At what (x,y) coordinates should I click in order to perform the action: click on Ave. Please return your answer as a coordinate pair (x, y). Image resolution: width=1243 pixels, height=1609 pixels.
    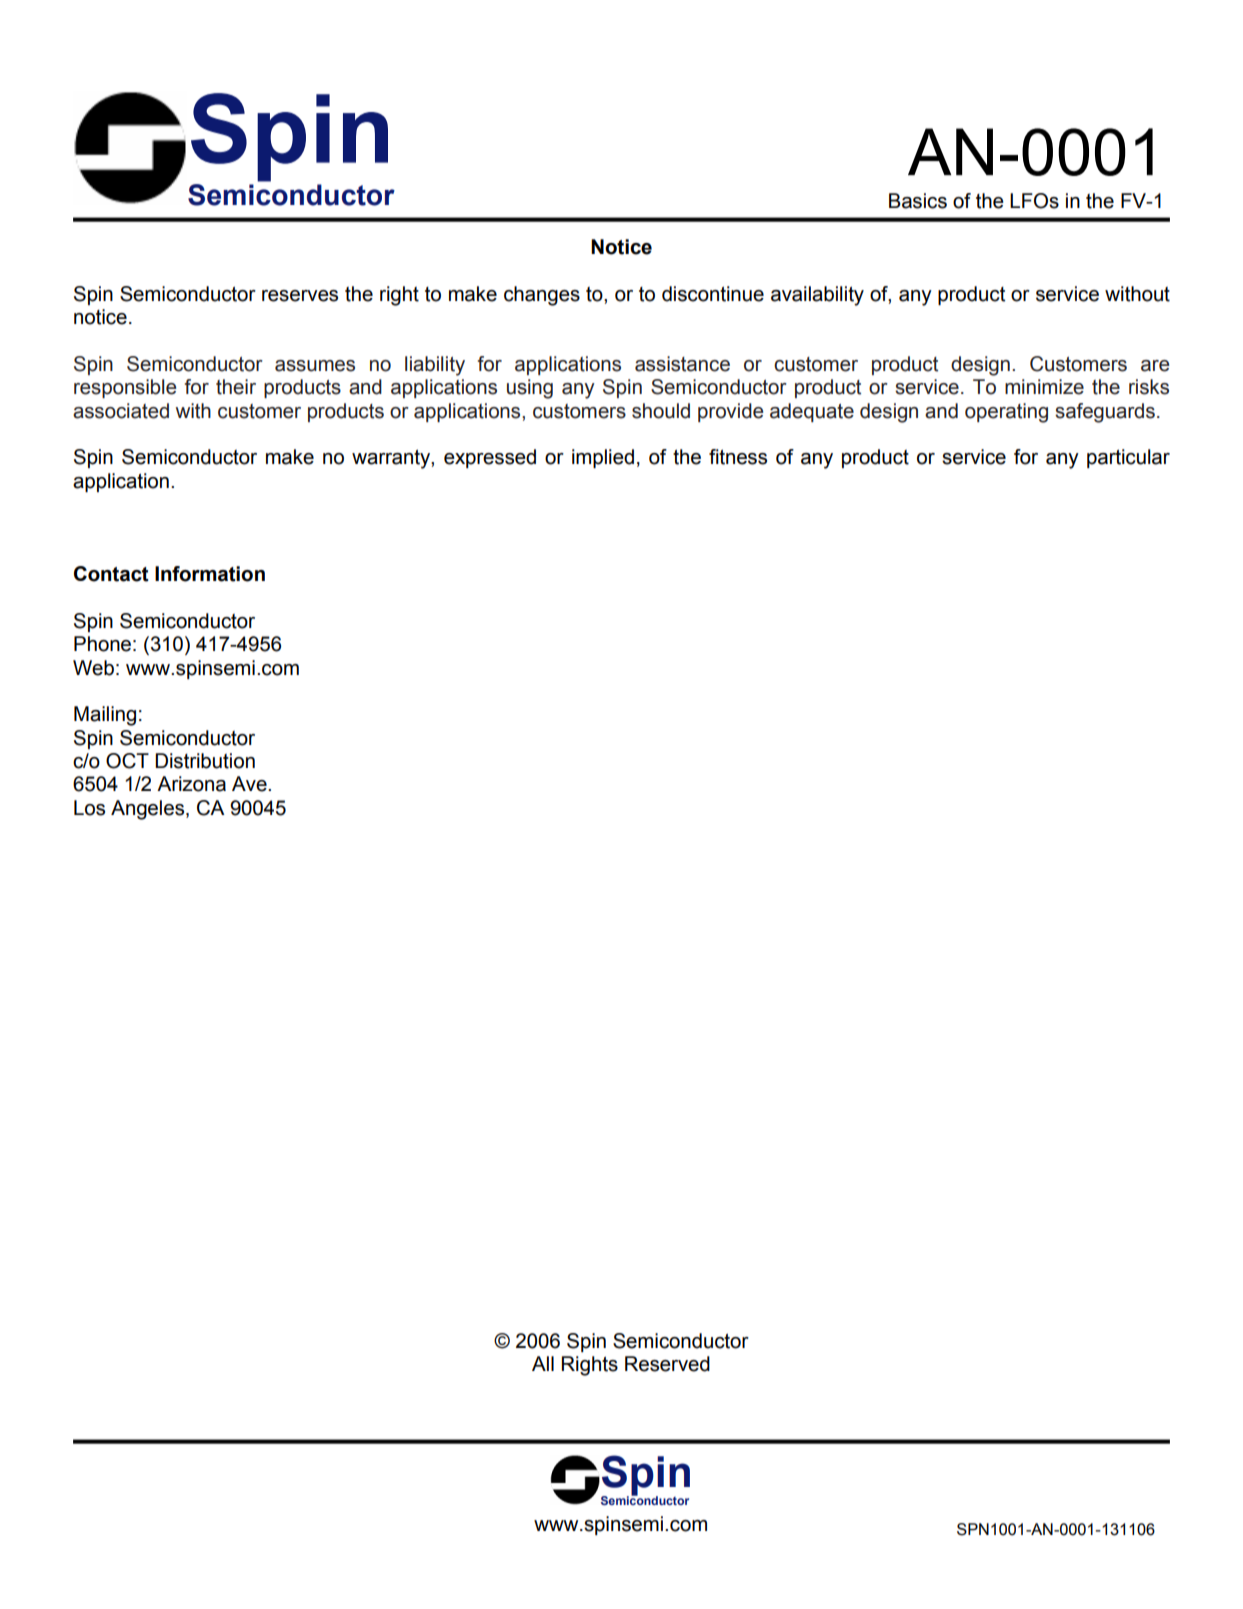
    Looking at the image, I should click on (250, 784).
